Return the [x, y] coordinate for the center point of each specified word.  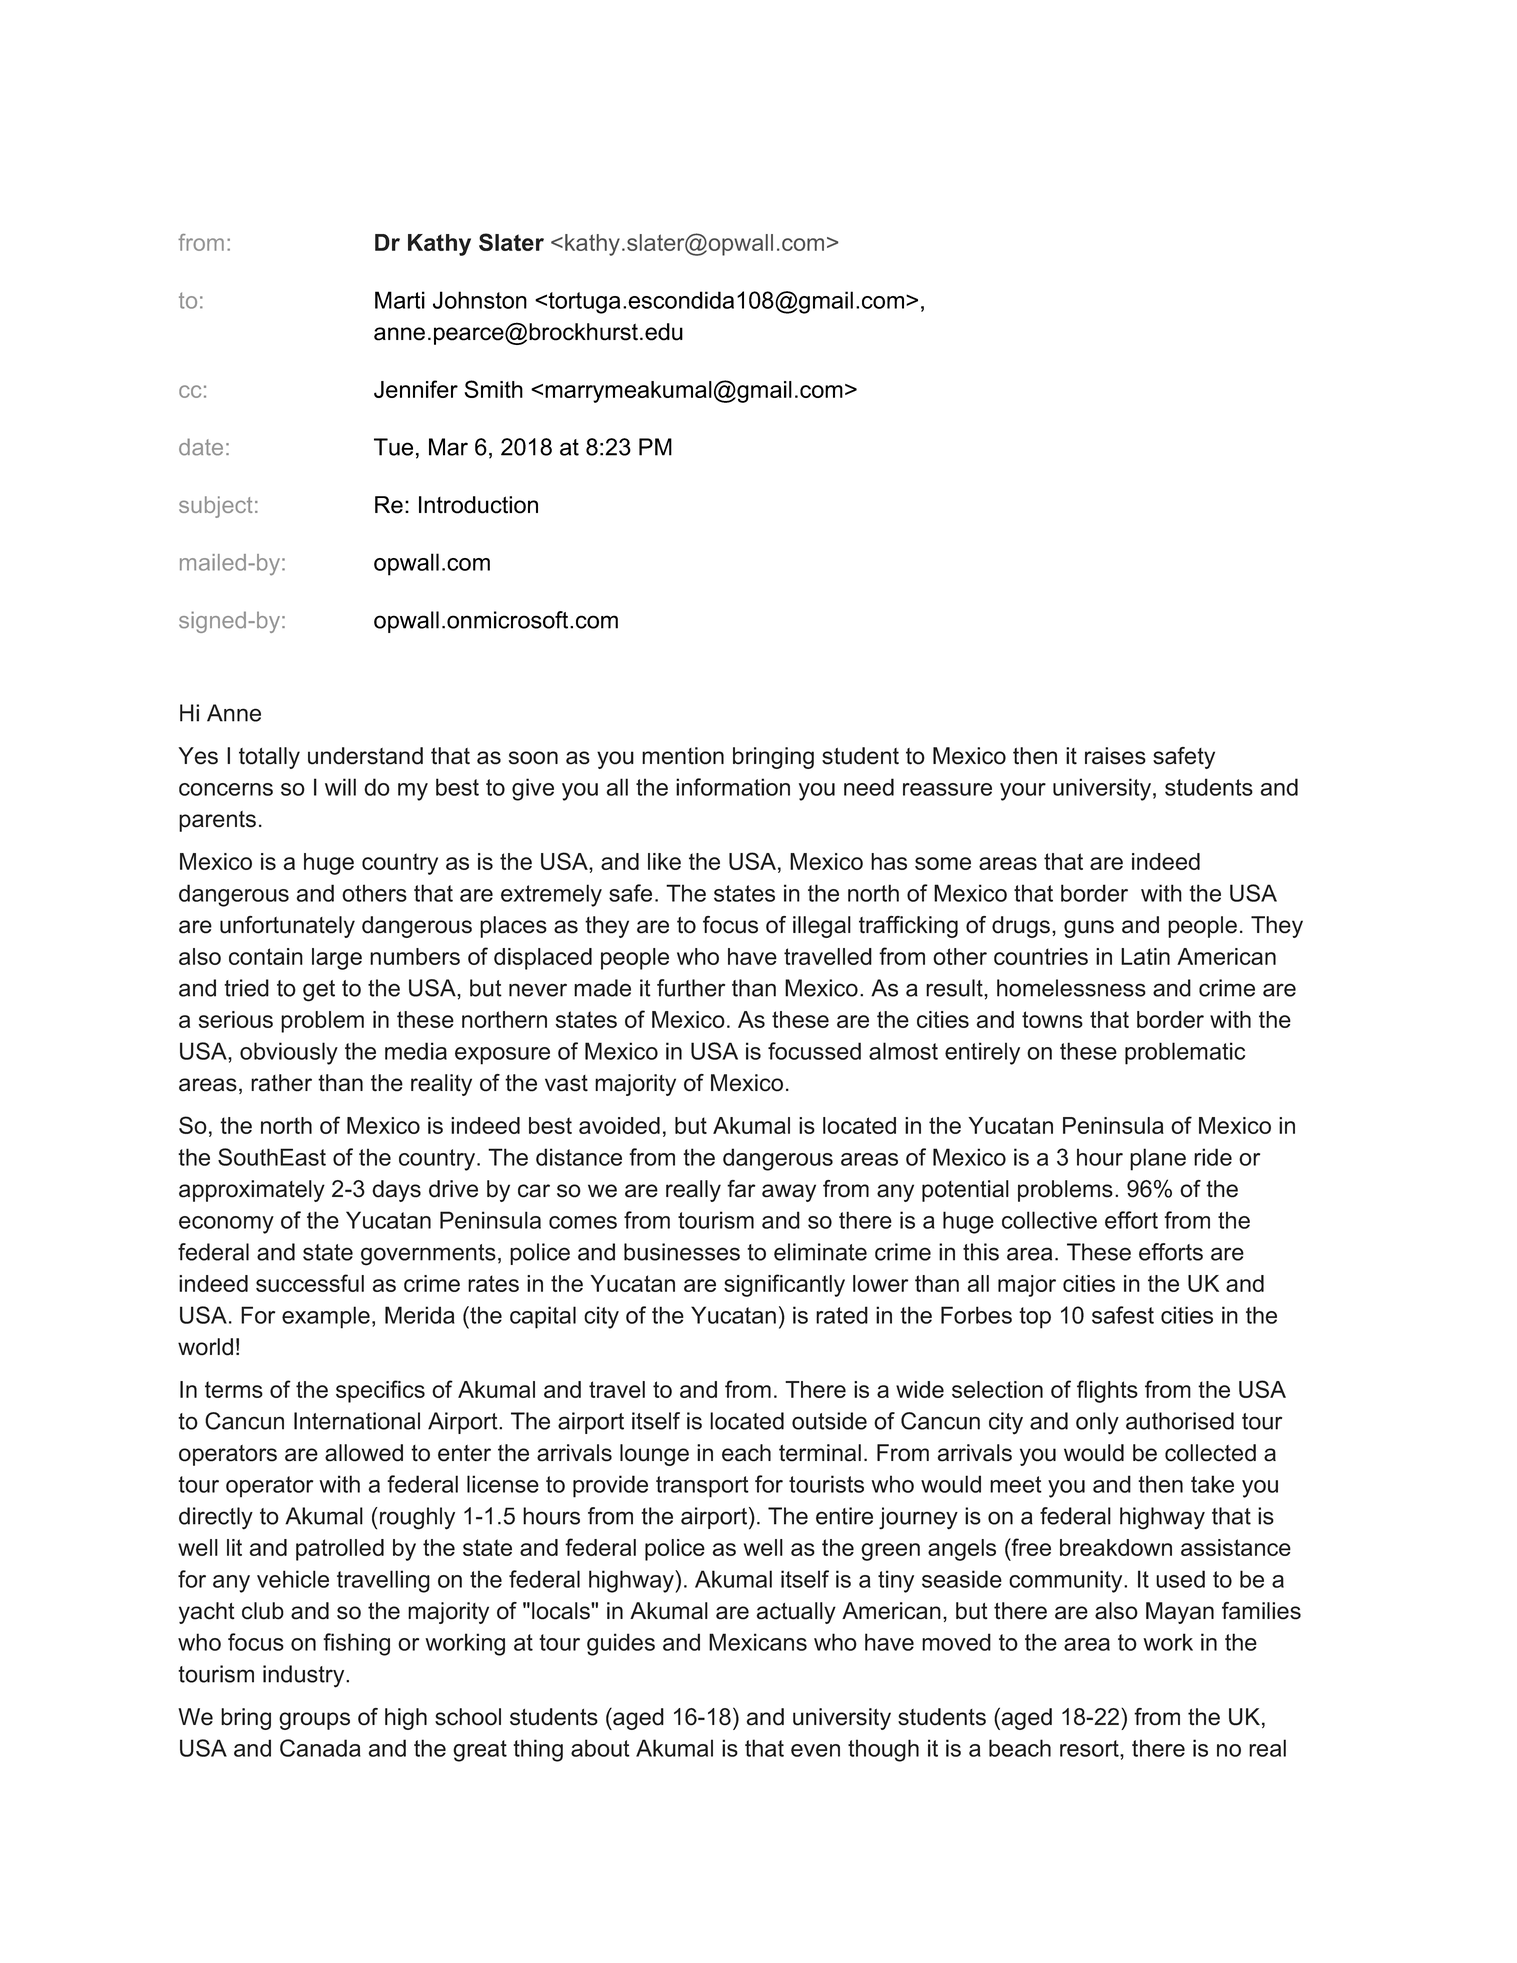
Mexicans [758, 1642]
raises [1115, 756]
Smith [493, 389]
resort [1090, 1748]
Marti [400, 300]
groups [314, 1721]
